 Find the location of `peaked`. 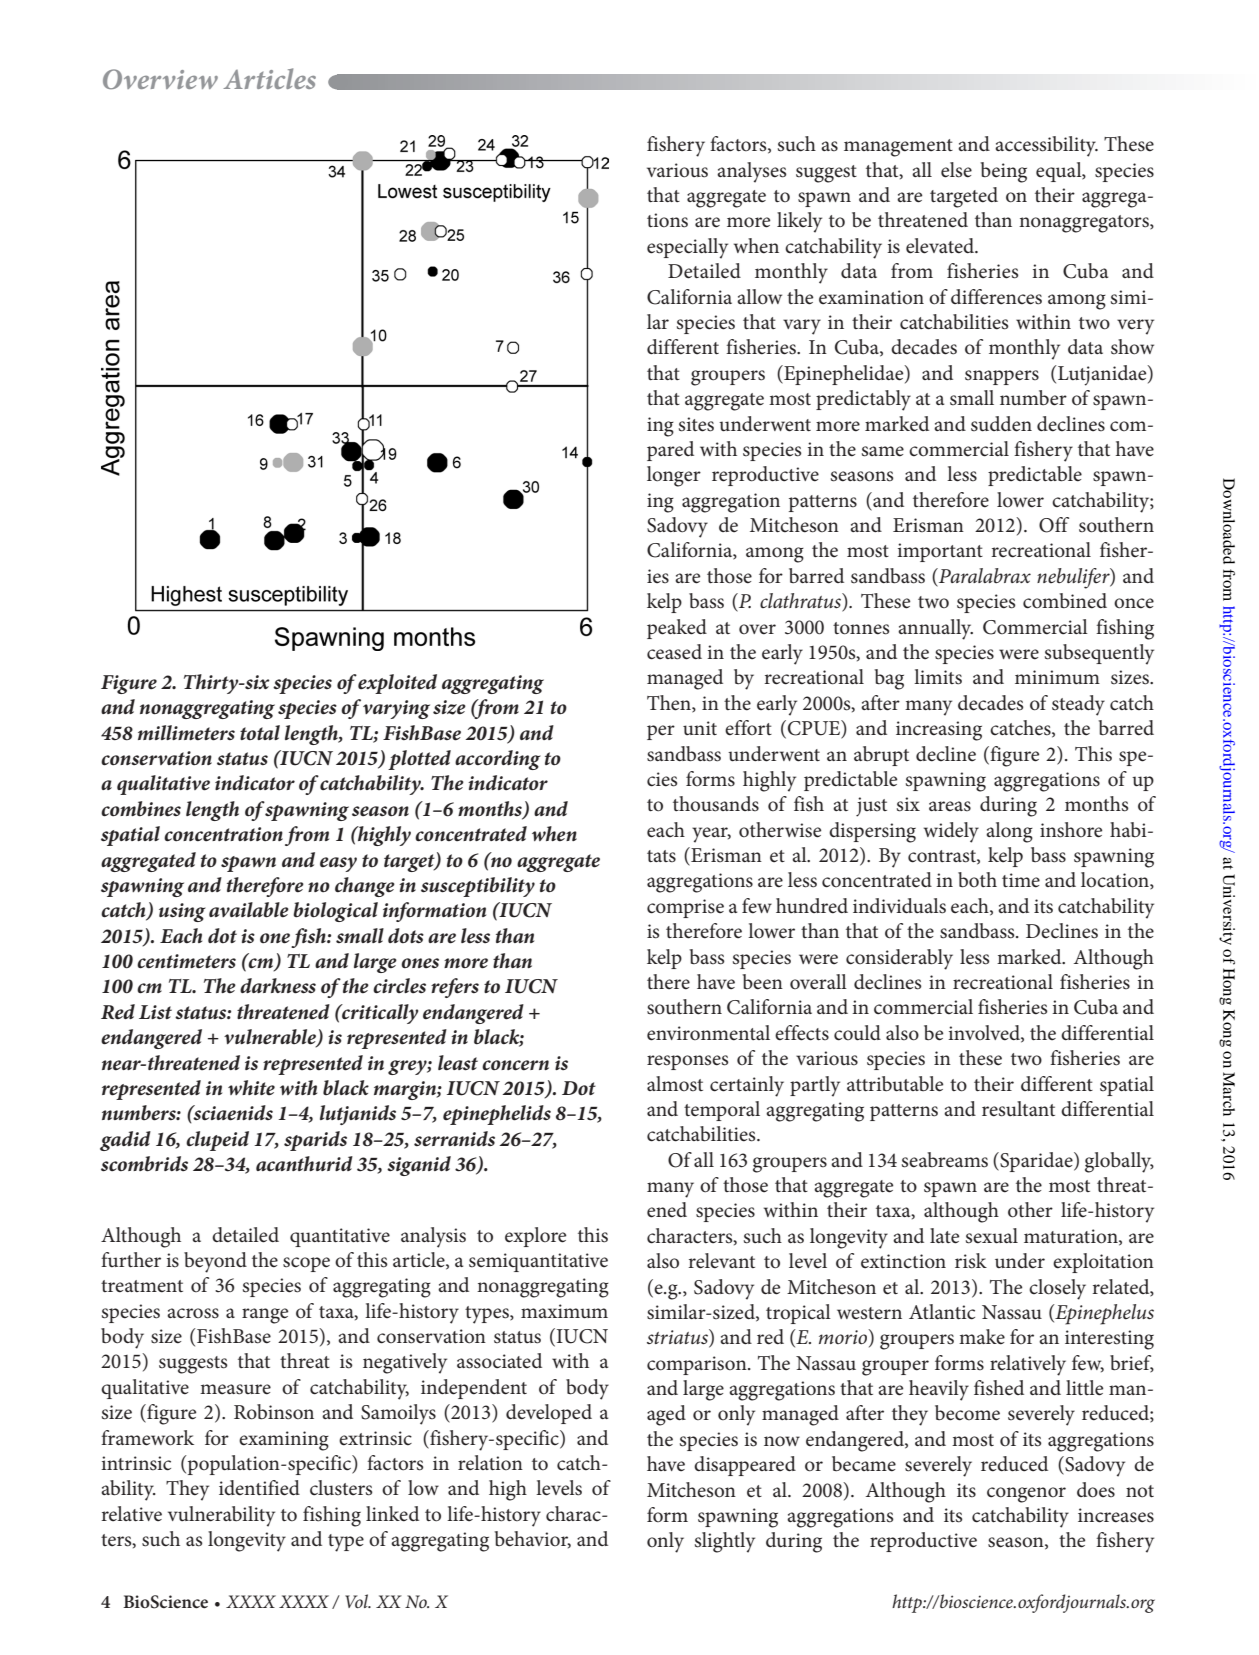

peaked is located at coordinates (677, 629).
